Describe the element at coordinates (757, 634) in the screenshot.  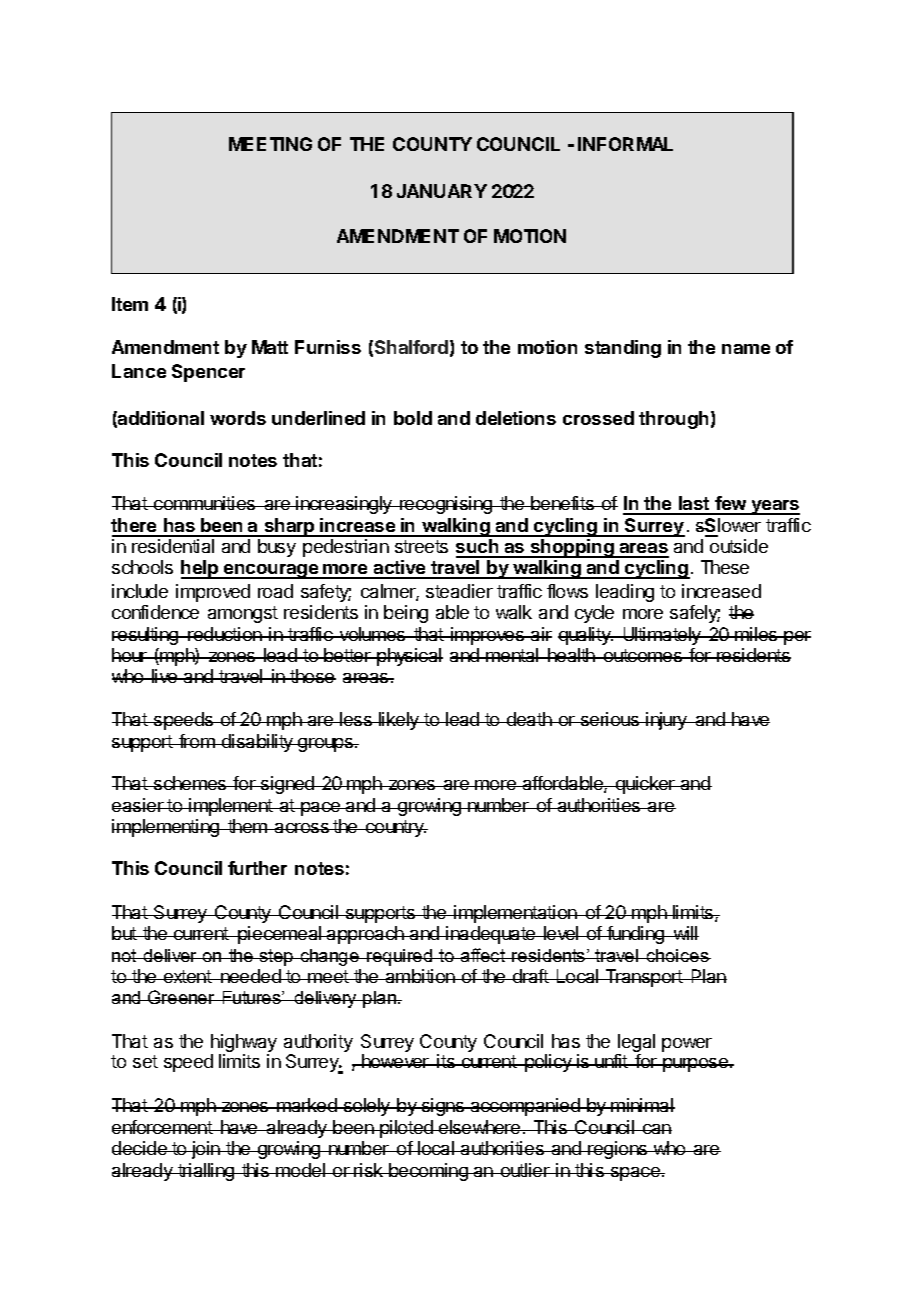
I see `miles` at that location.
